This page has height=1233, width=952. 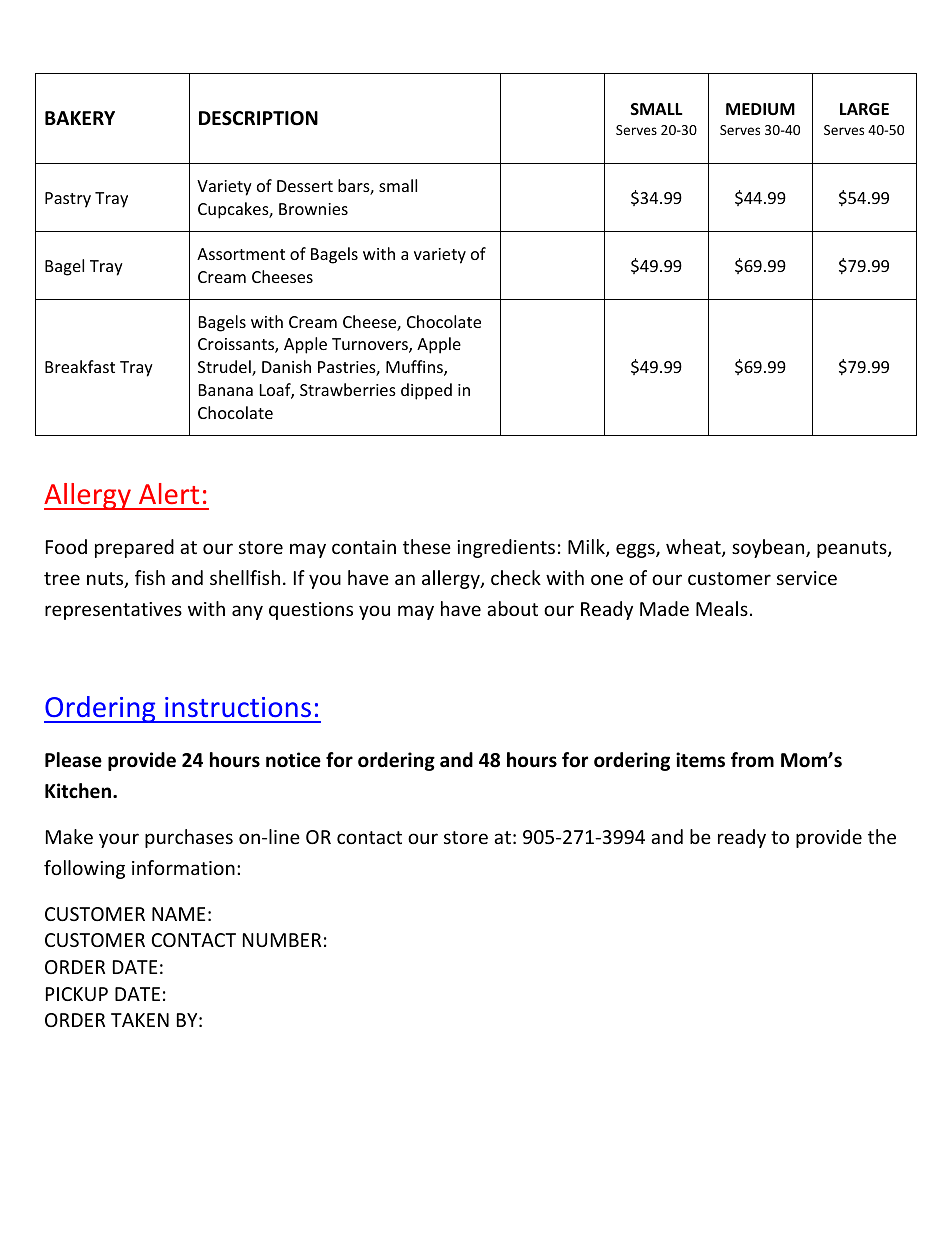 What do you see at coordinates (752, 760) in the page?
I see `from` at bounding box center [752, 760].
